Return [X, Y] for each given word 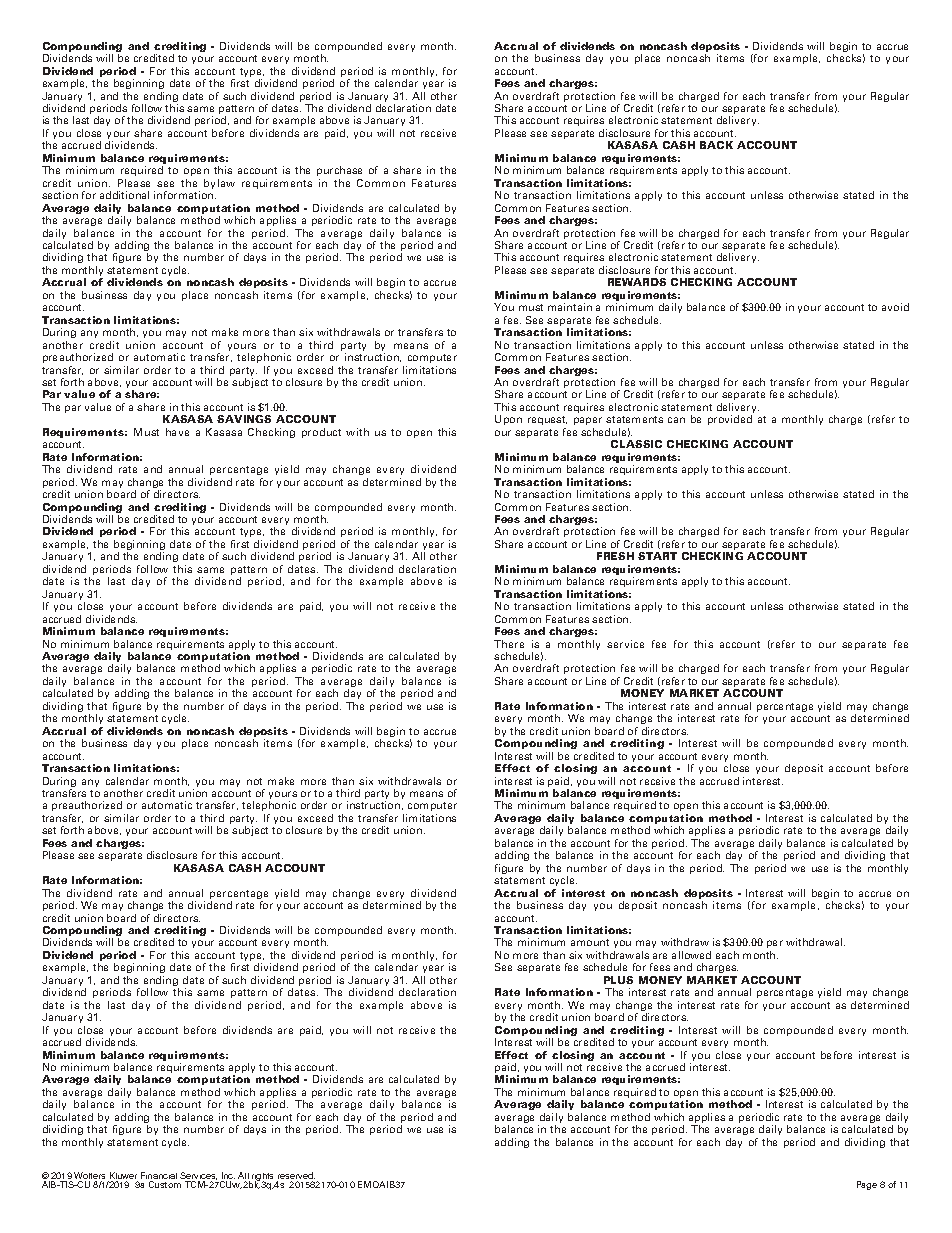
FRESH [615, 556]
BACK [716, 145]
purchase [339, 171]
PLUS [618, 980]
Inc [228, 1177]
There [509, 644]
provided [730, 420]
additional [124, 195]
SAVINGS [244, 419]
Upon [508, 420]
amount [590, 942]
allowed [691, 955]
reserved [296, 1177]
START [657, 556]
